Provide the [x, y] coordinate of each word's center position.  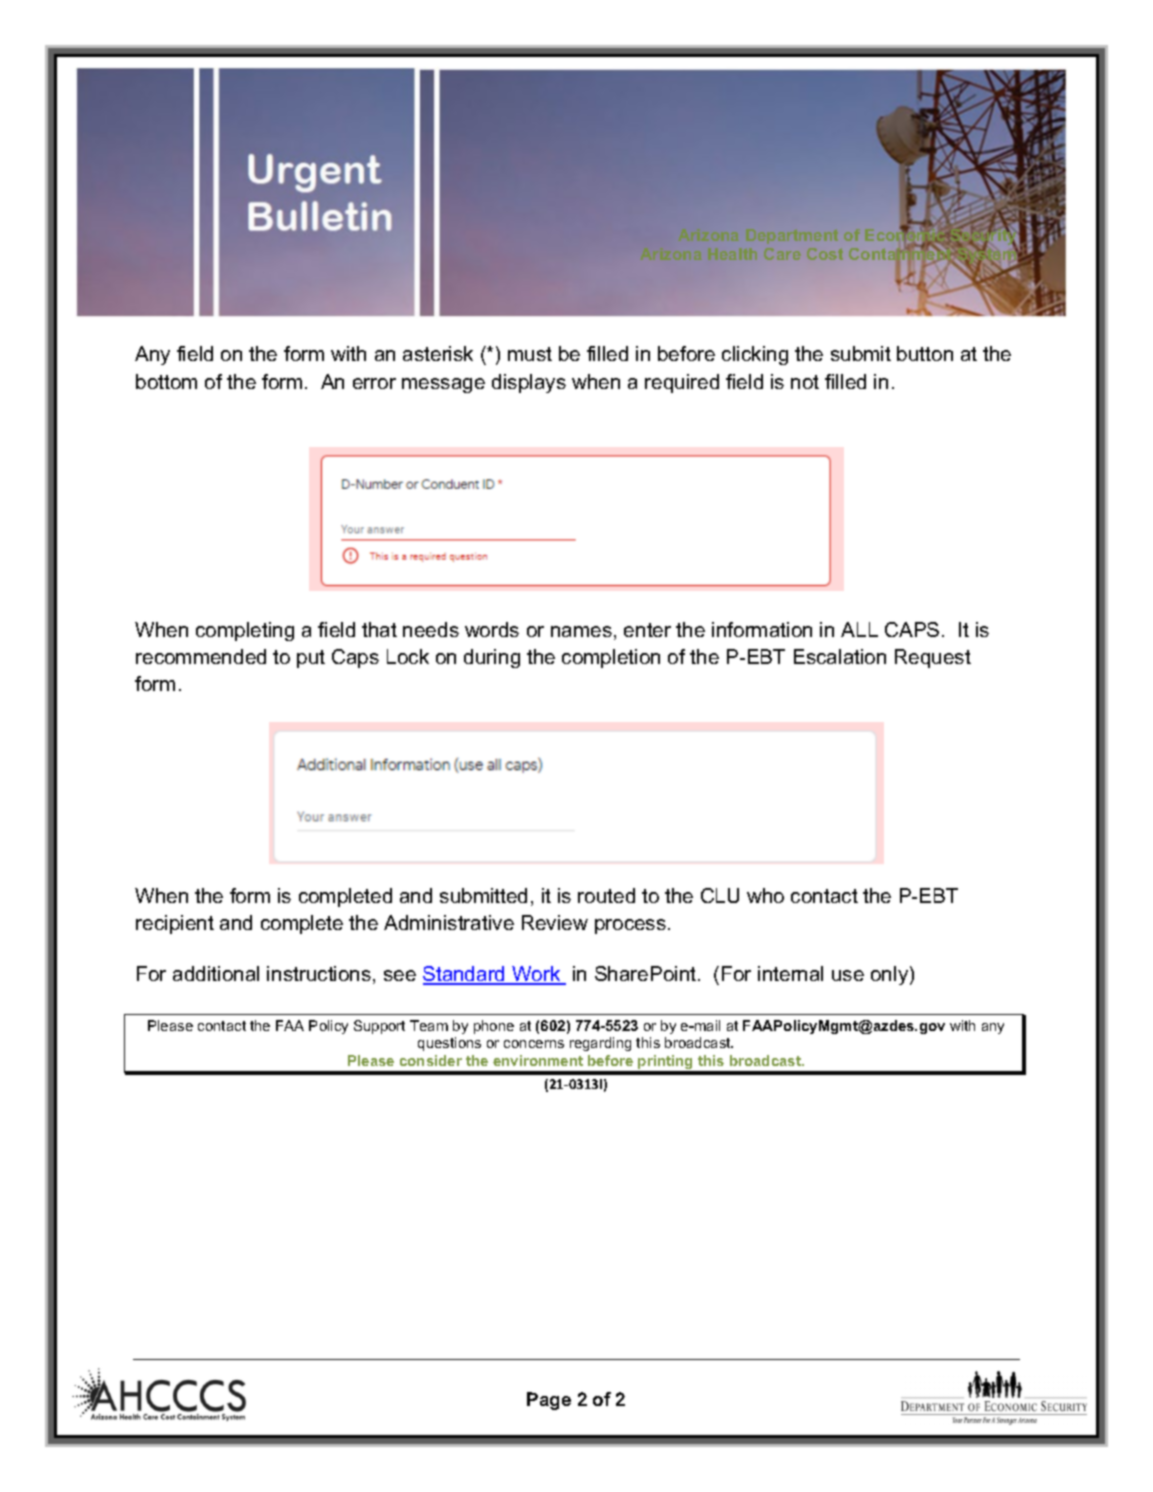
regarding [600, 1044]
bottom [166, 381]
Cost [825, 254]
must [530, 354]
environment [538, 1060]
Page [549, 1401]
